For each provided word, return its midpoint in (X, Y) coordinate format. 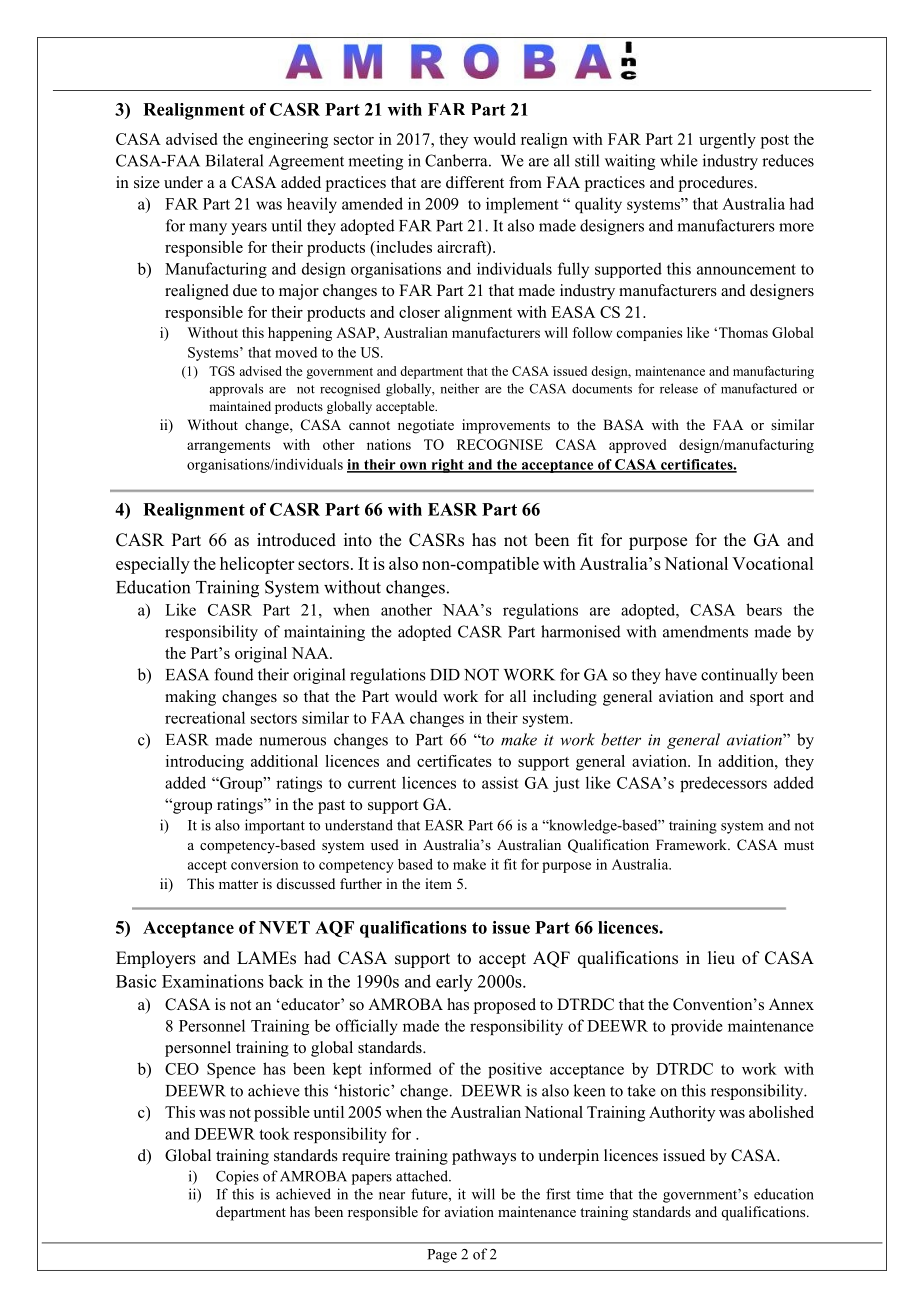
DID (445, 675)
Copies (237, 1177)
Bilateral (234, 160)
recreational (205, 717)
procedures (717, 184)
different (475, 182)
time (590, 1194)
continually (739, 676)
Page (442, 1256)
